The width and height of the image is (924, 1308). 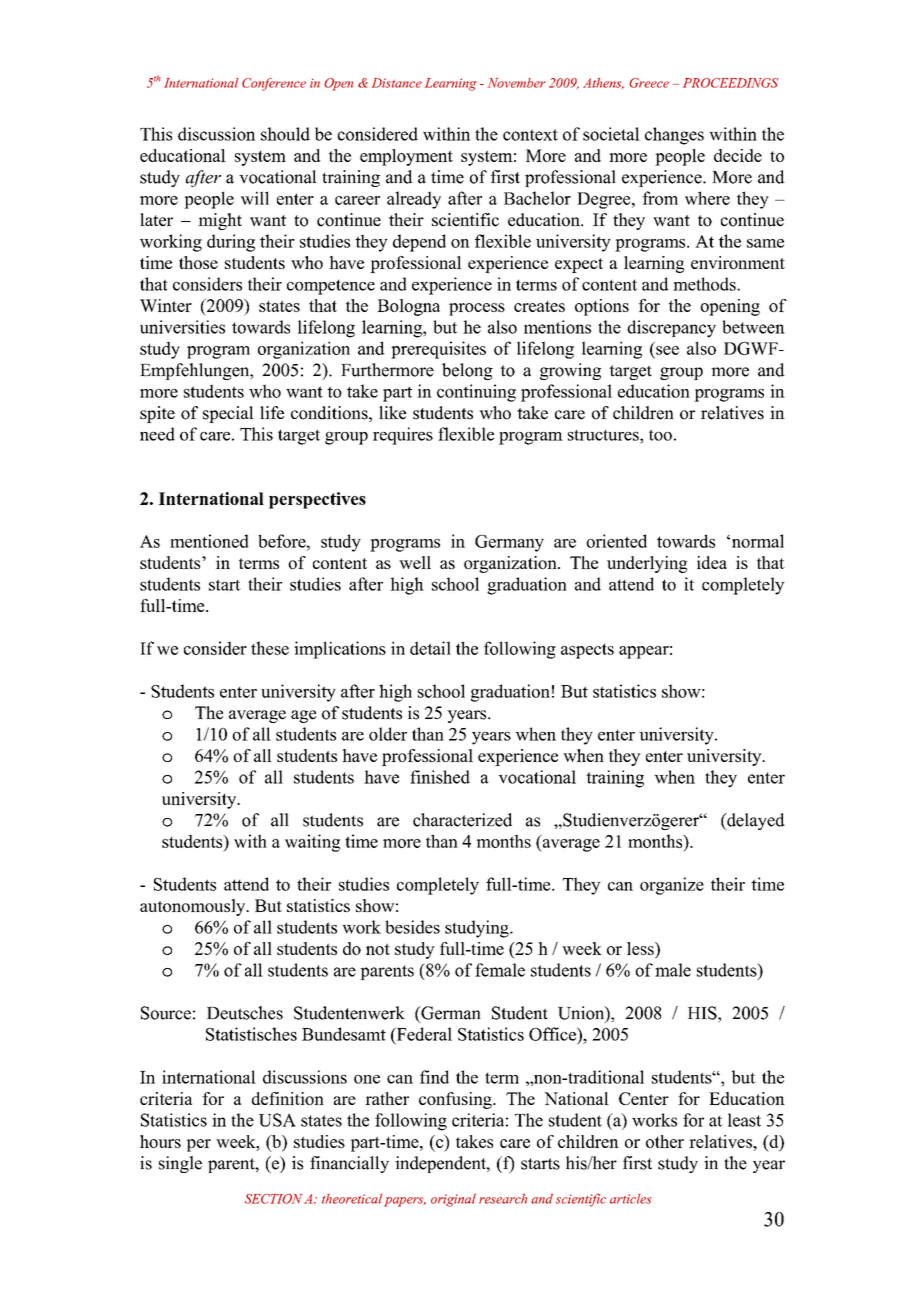 What do you see at coordinates (672, 886) in the image?
I see `organize` at bounding box center [672, 886].
